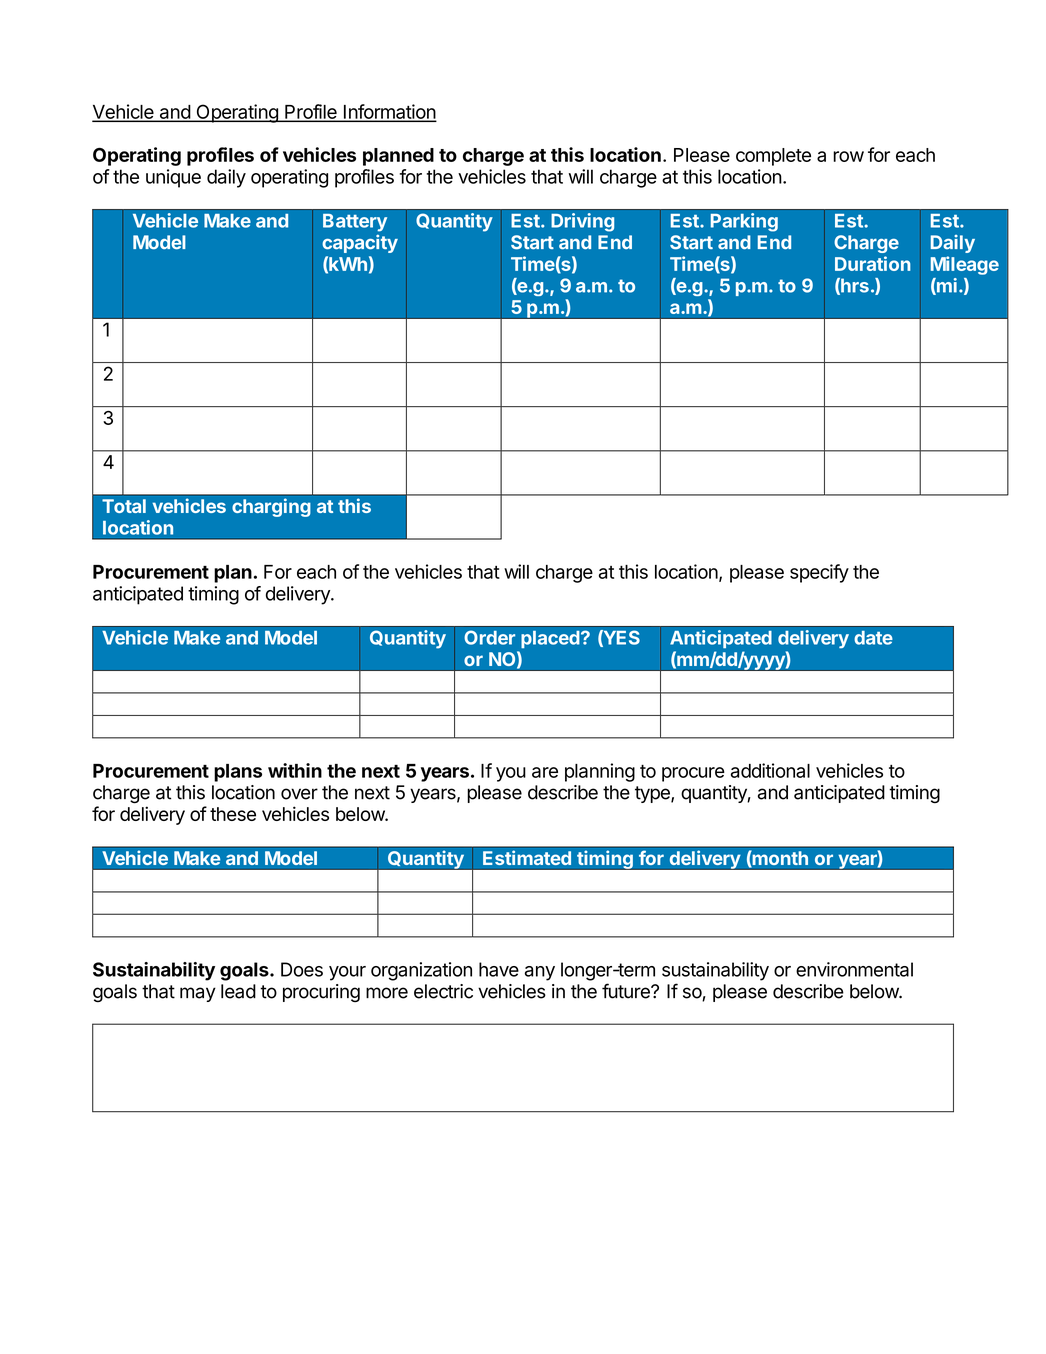 The image size is (1046, 1354). What do you see at coordinates (873, 638) in the screenshot?
I see `date` at bounding box center [873, 638].
